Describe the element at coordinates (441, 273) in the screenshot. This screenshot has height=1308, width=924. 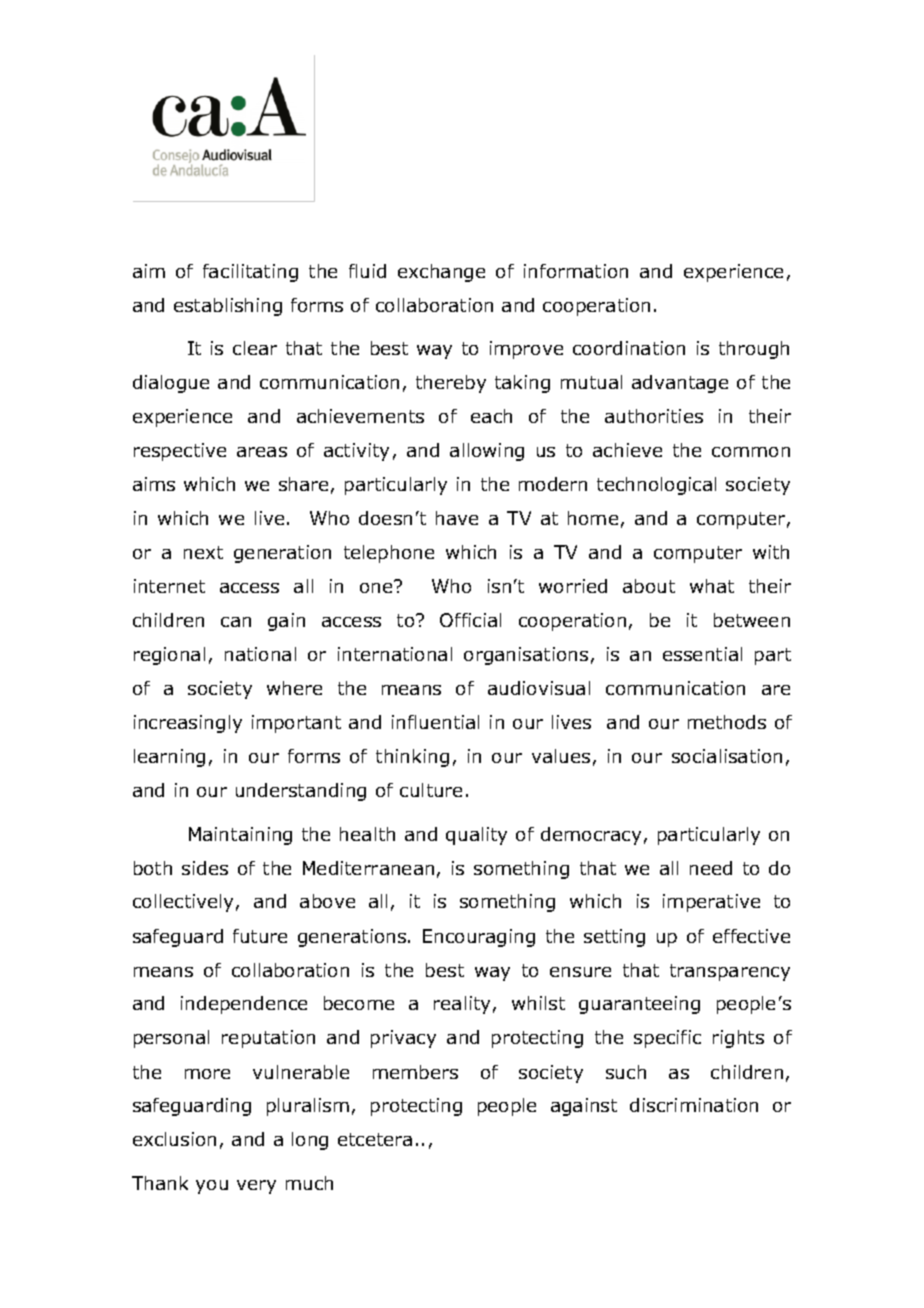
I see `exchange` at that location.
